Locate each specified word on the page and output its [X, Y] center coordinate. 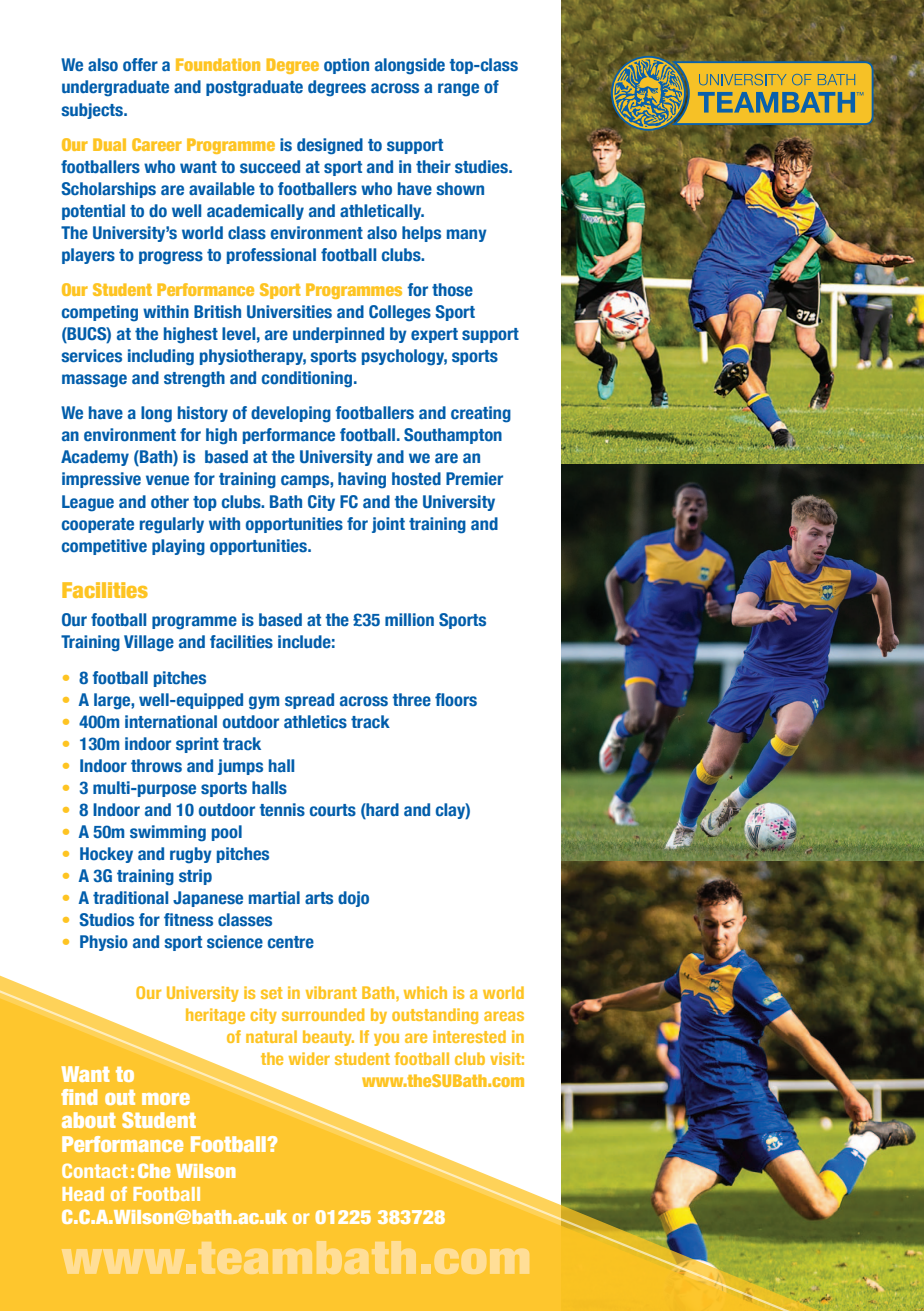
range [458, 90]
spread [309, 701]
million [409, 620]
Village [149, 643]
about [89, 1120]
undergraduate [115, 88]
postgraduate [254, 88]
